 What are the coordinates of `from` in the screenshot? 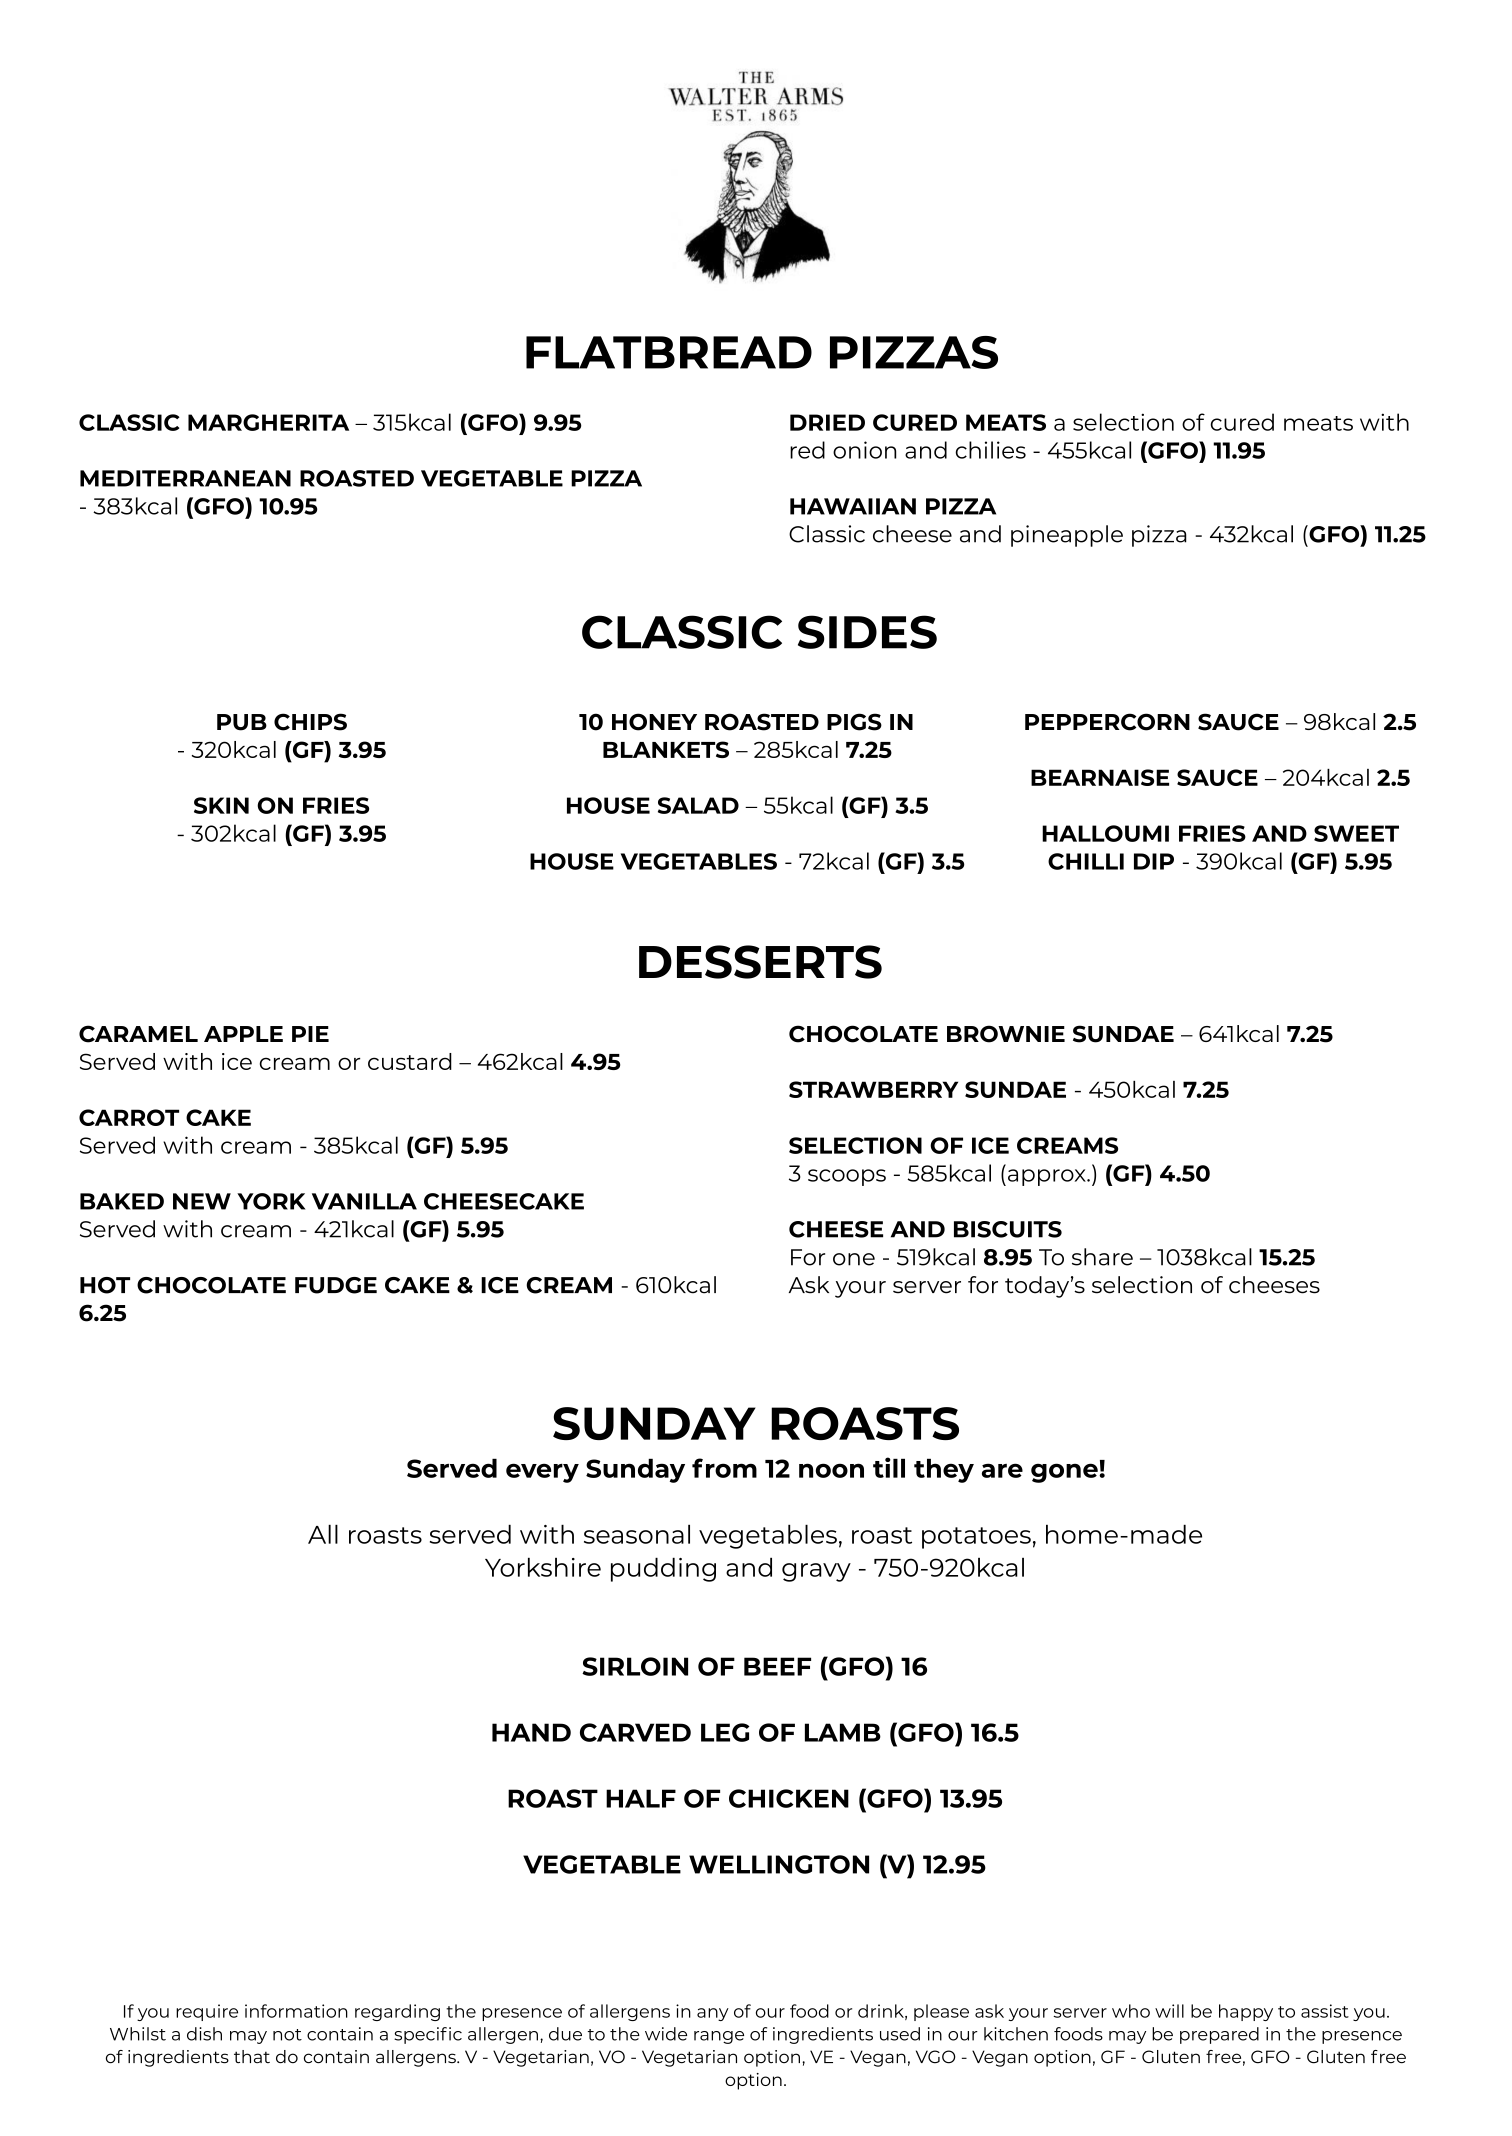 It's located at (724, 1468).
